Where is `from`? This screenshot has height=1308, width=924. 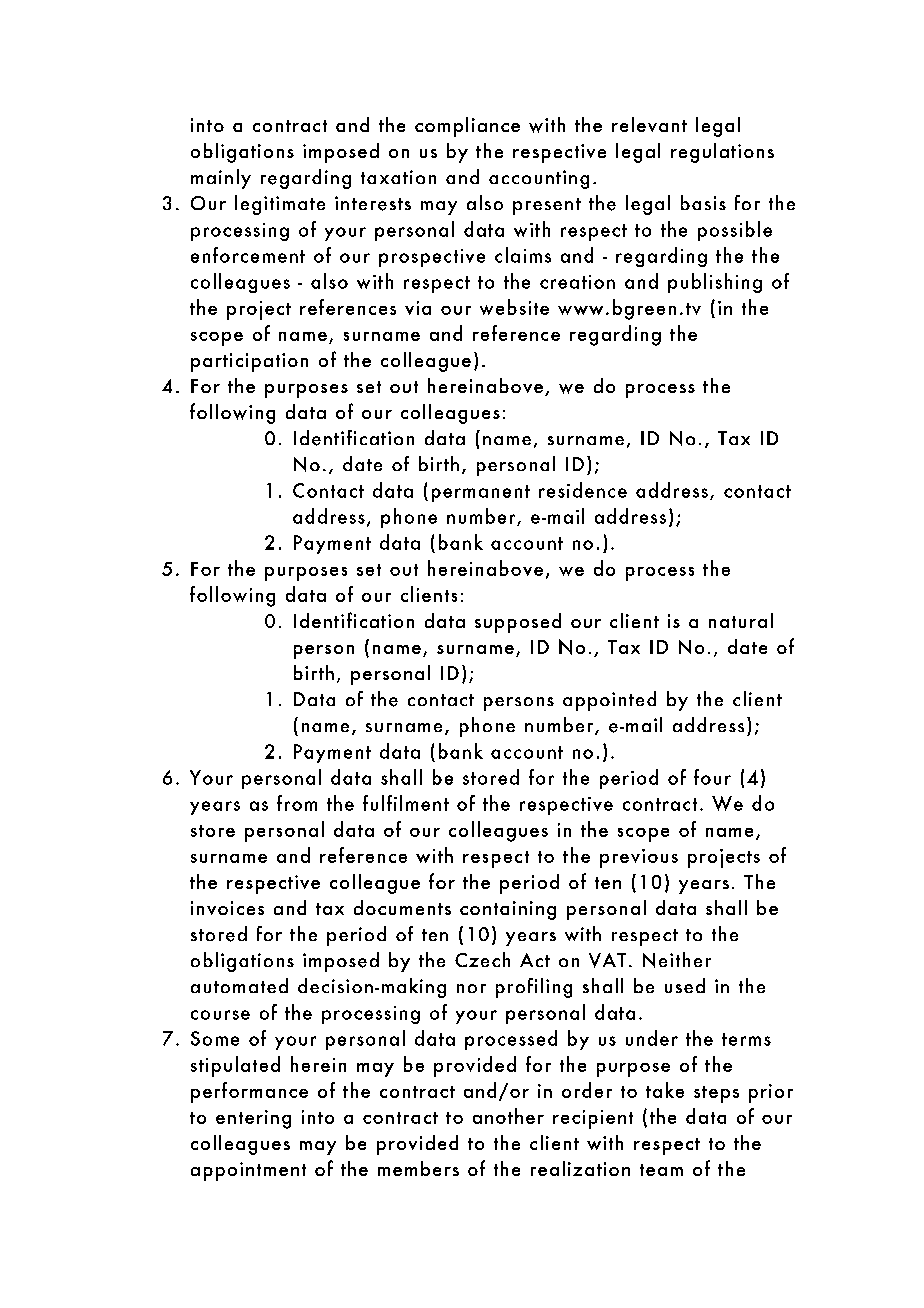 from is located at coordinates (297, 803).
